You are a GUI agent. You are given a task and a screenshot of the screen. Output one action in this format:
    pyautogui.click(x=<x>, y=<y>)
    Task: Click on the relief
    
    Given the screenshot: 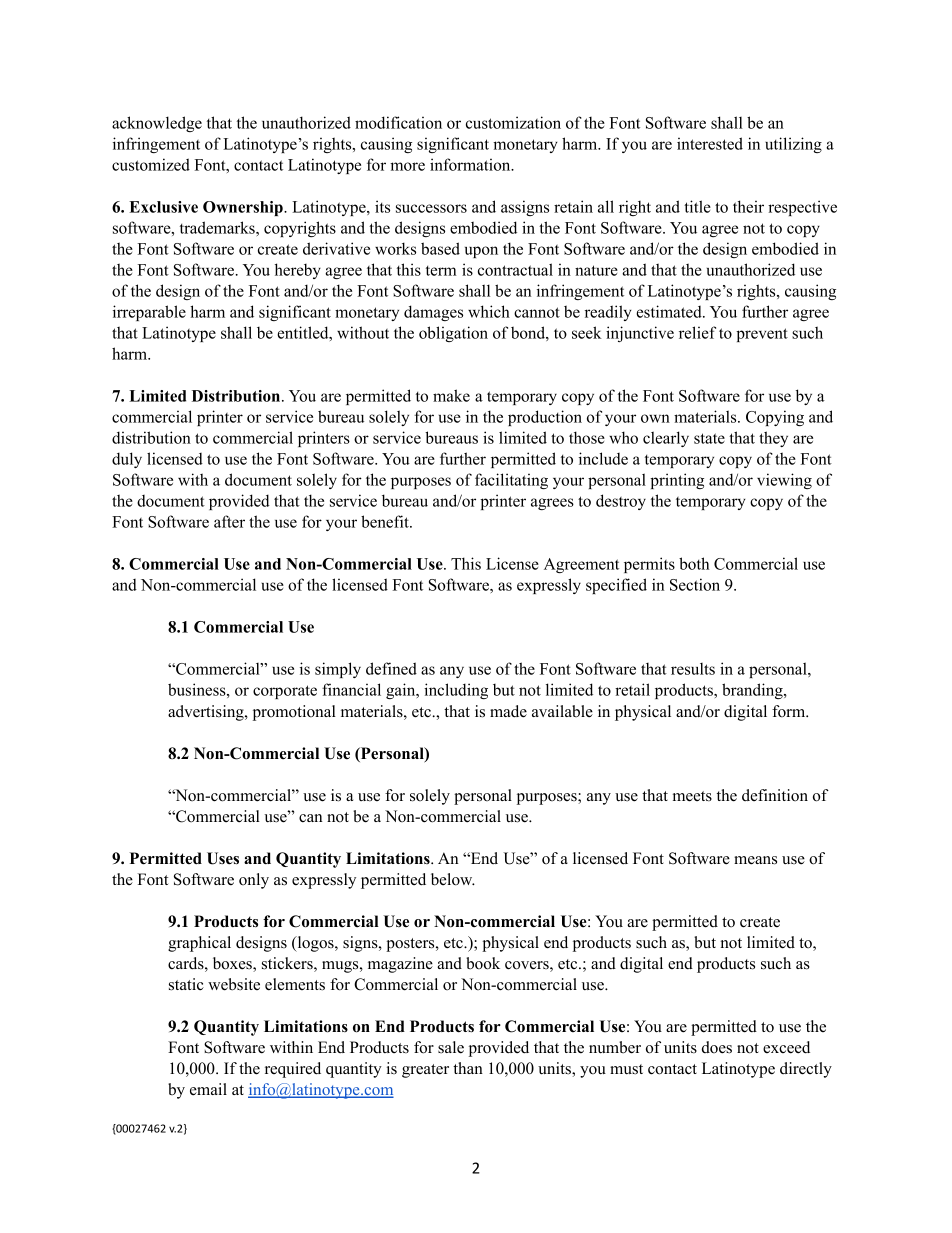 What is the action you would take?
    pyautogui.click(x=697, y=332)
